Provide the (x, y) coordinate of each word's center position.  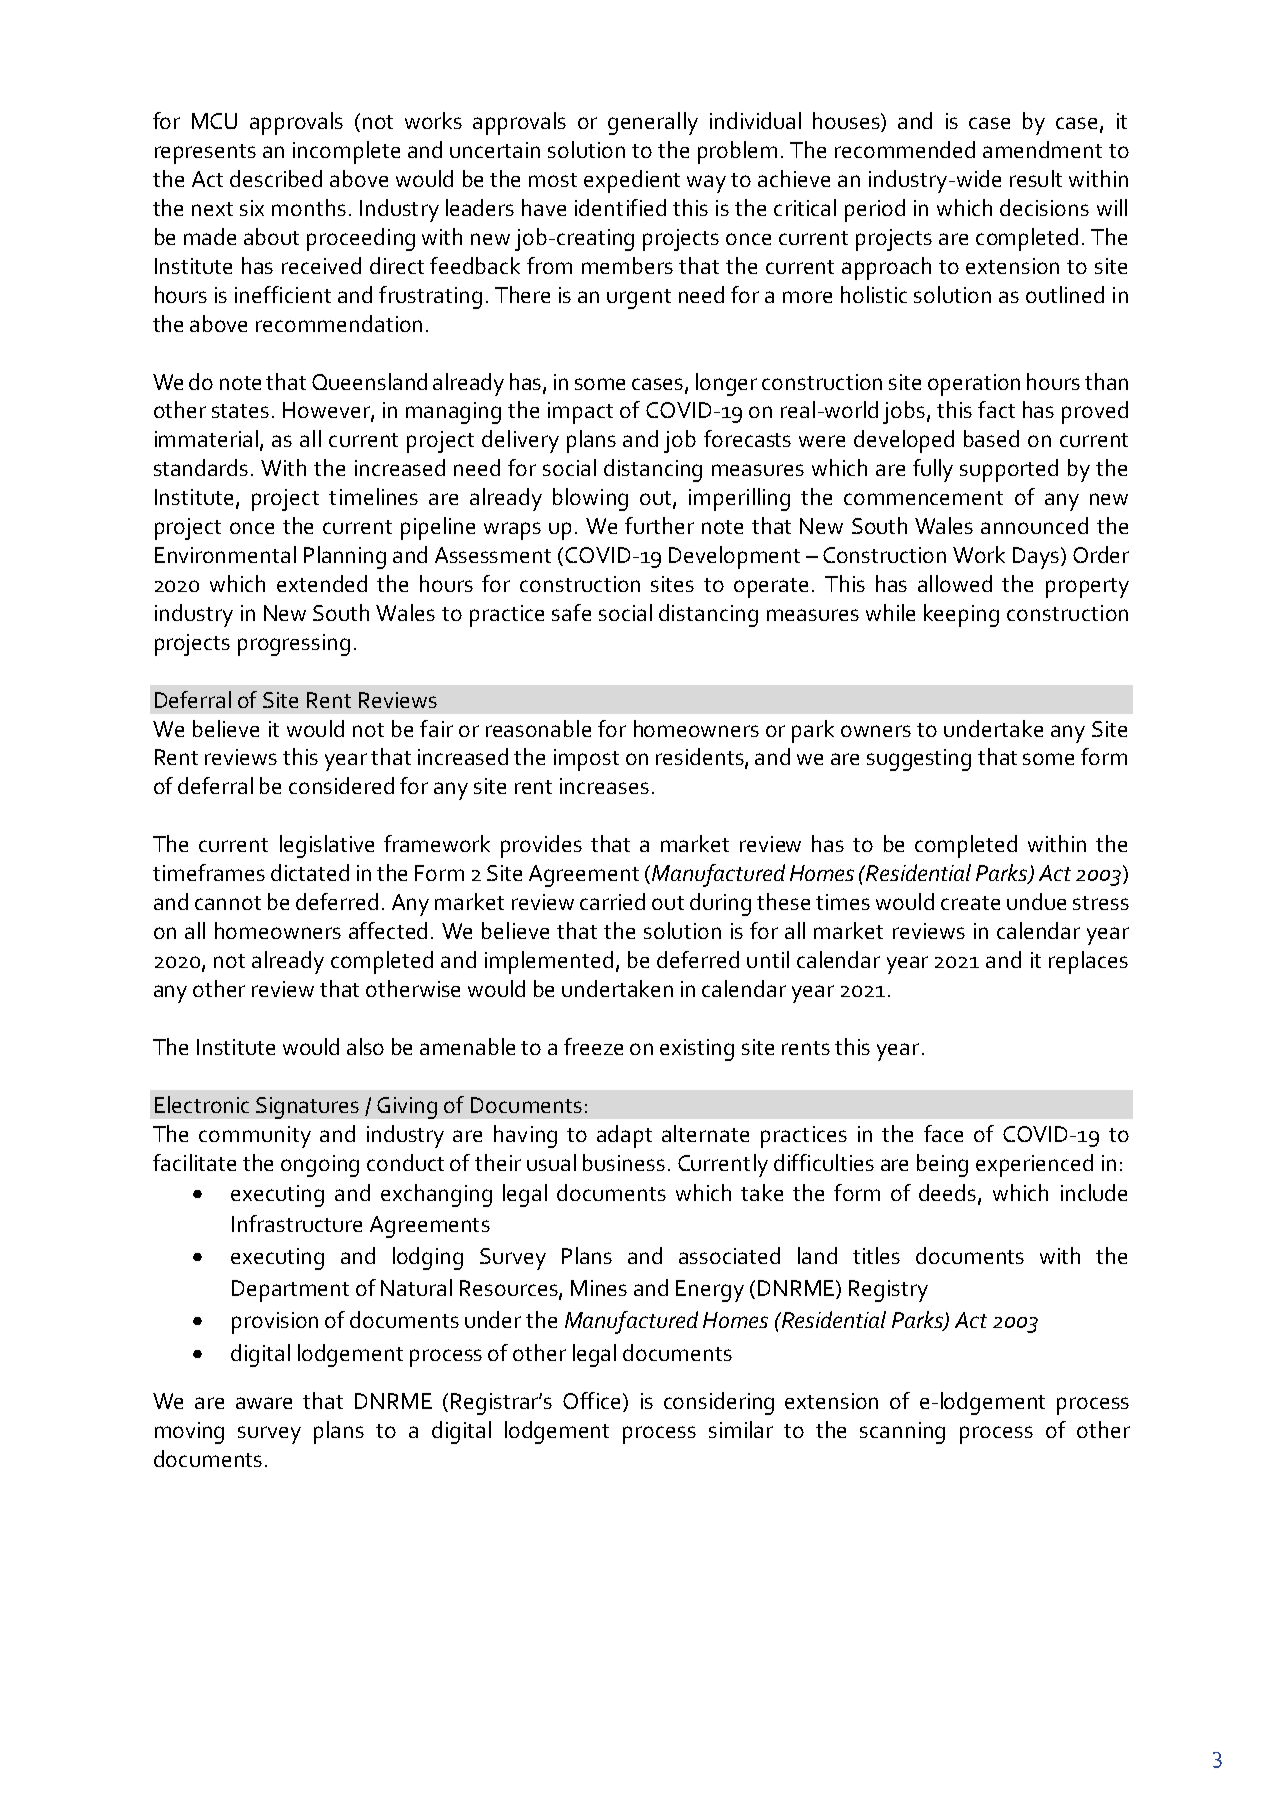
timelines (373, 496)
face (943, 1133)
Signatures (307, 1108)
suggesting (919, 760)
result (1036, 178)
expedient (632, 181)
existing (697, 1050)
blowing (590, 499)
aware (264, 1403)
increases (604, 786)
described (276, 178)
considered (341, 785)
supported (1009, 470)
